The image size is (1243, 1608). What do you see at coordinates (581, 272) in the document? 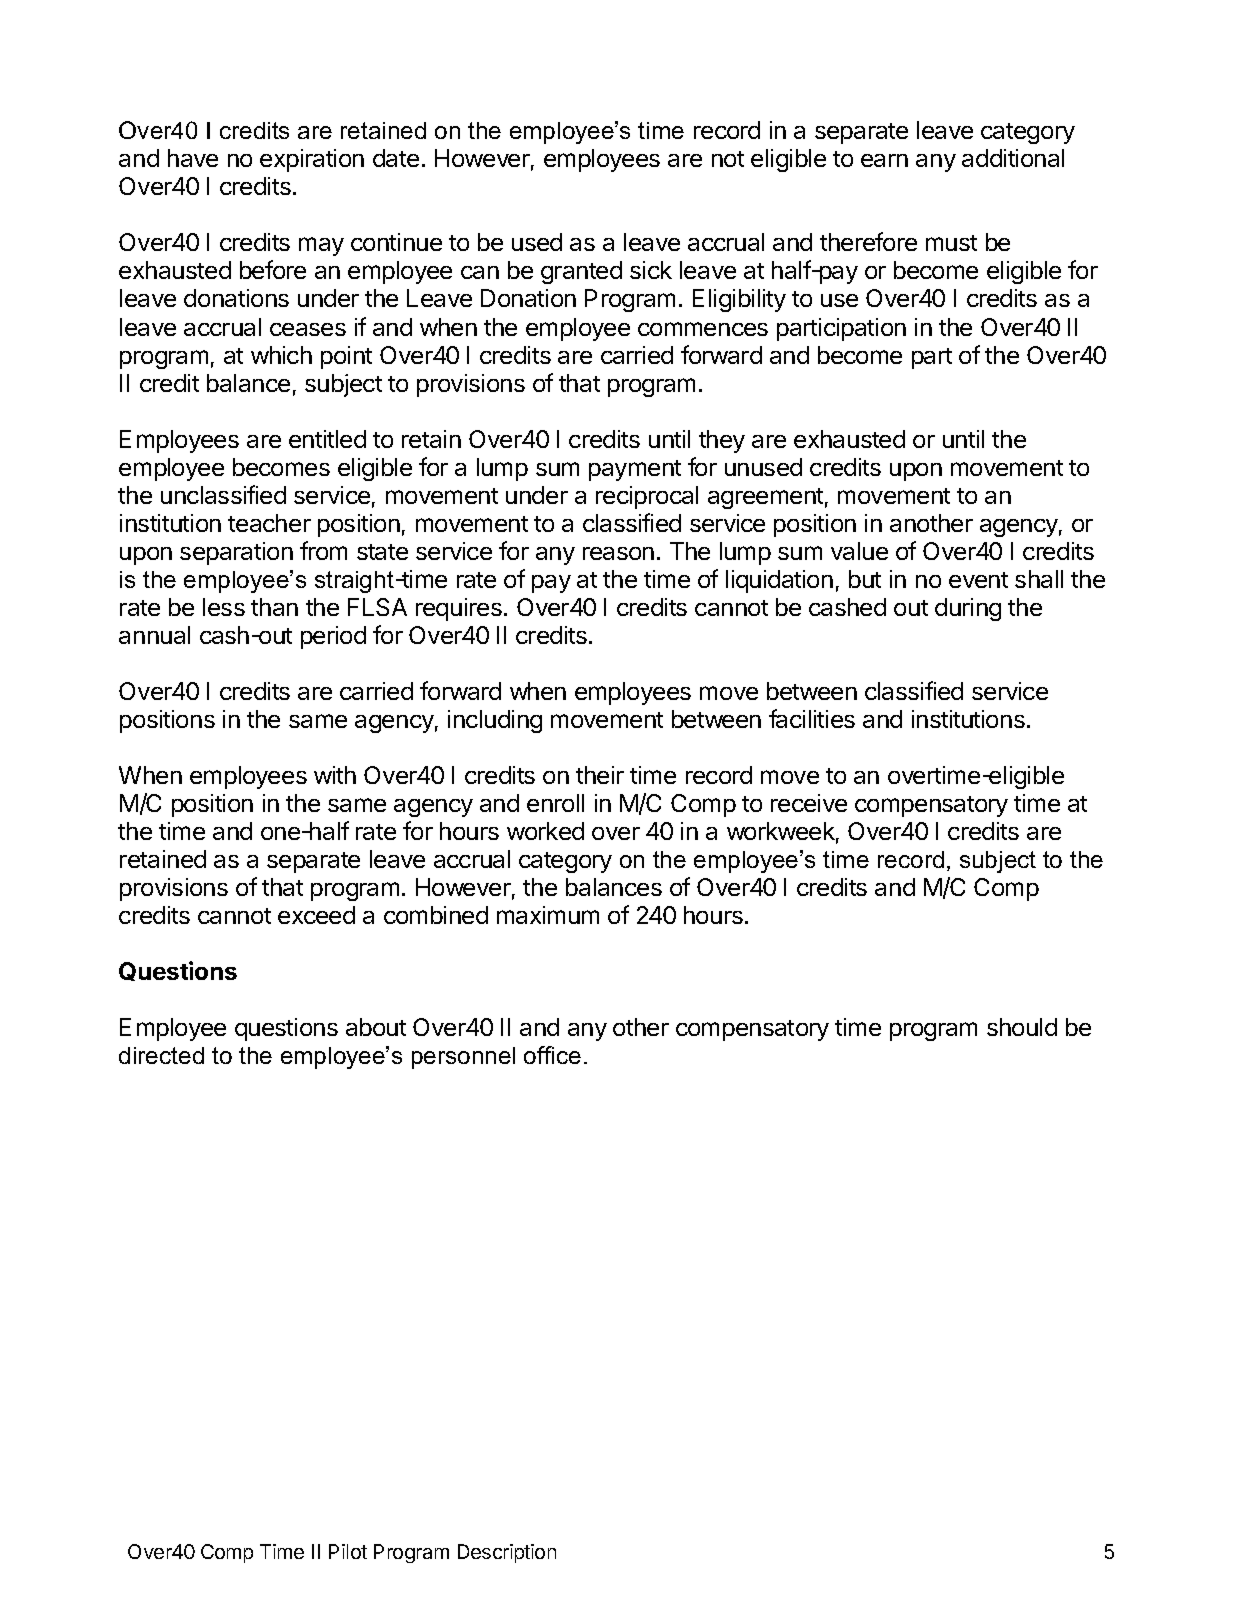
I see `granted` at bounding box center [581, 272].
